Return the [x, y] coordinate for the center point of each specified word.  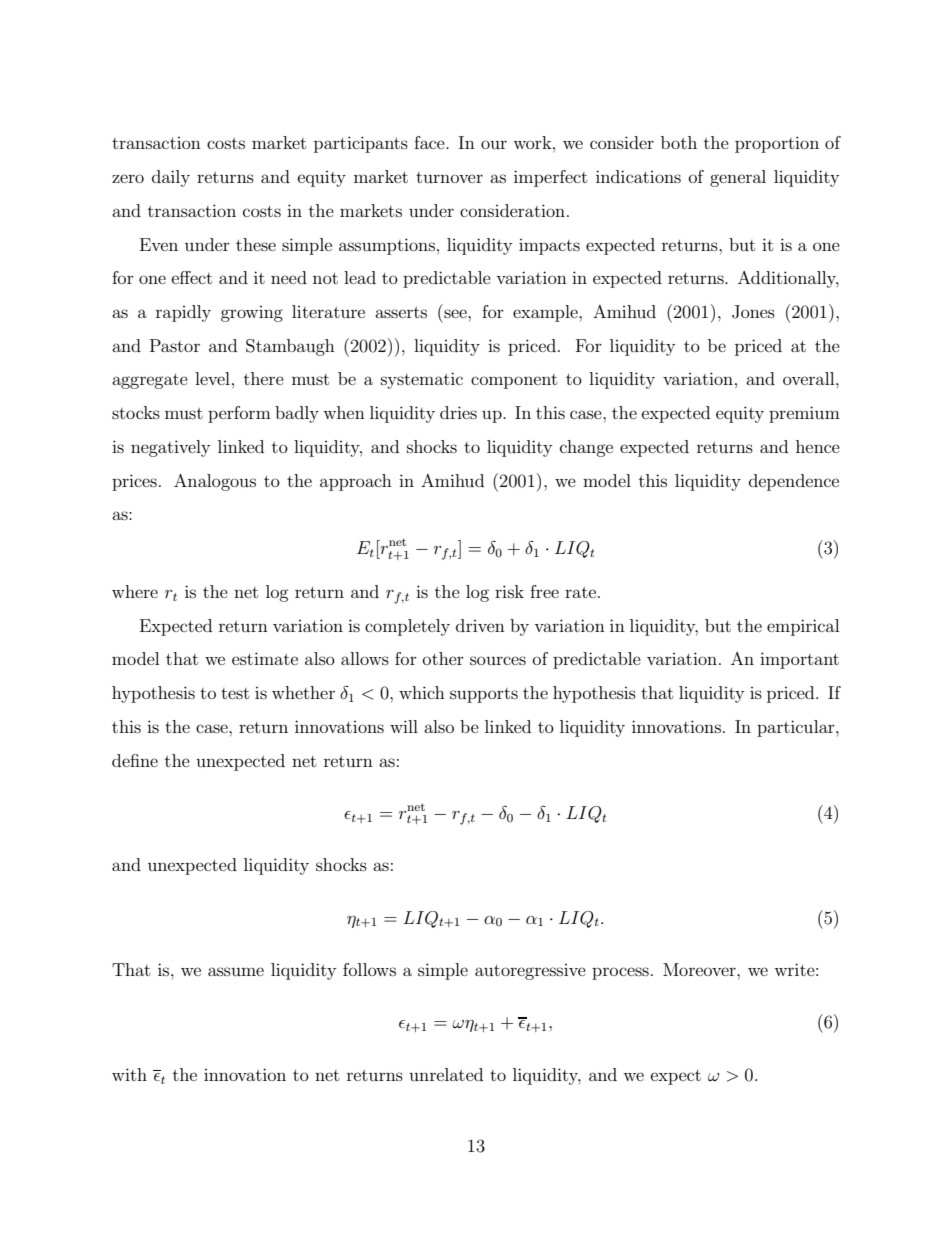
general [738, 178]
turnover [449, 177]
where [135, 591]
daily [171, 178]
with [129, 1074]
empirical [803, 627]
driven [480, 625]
